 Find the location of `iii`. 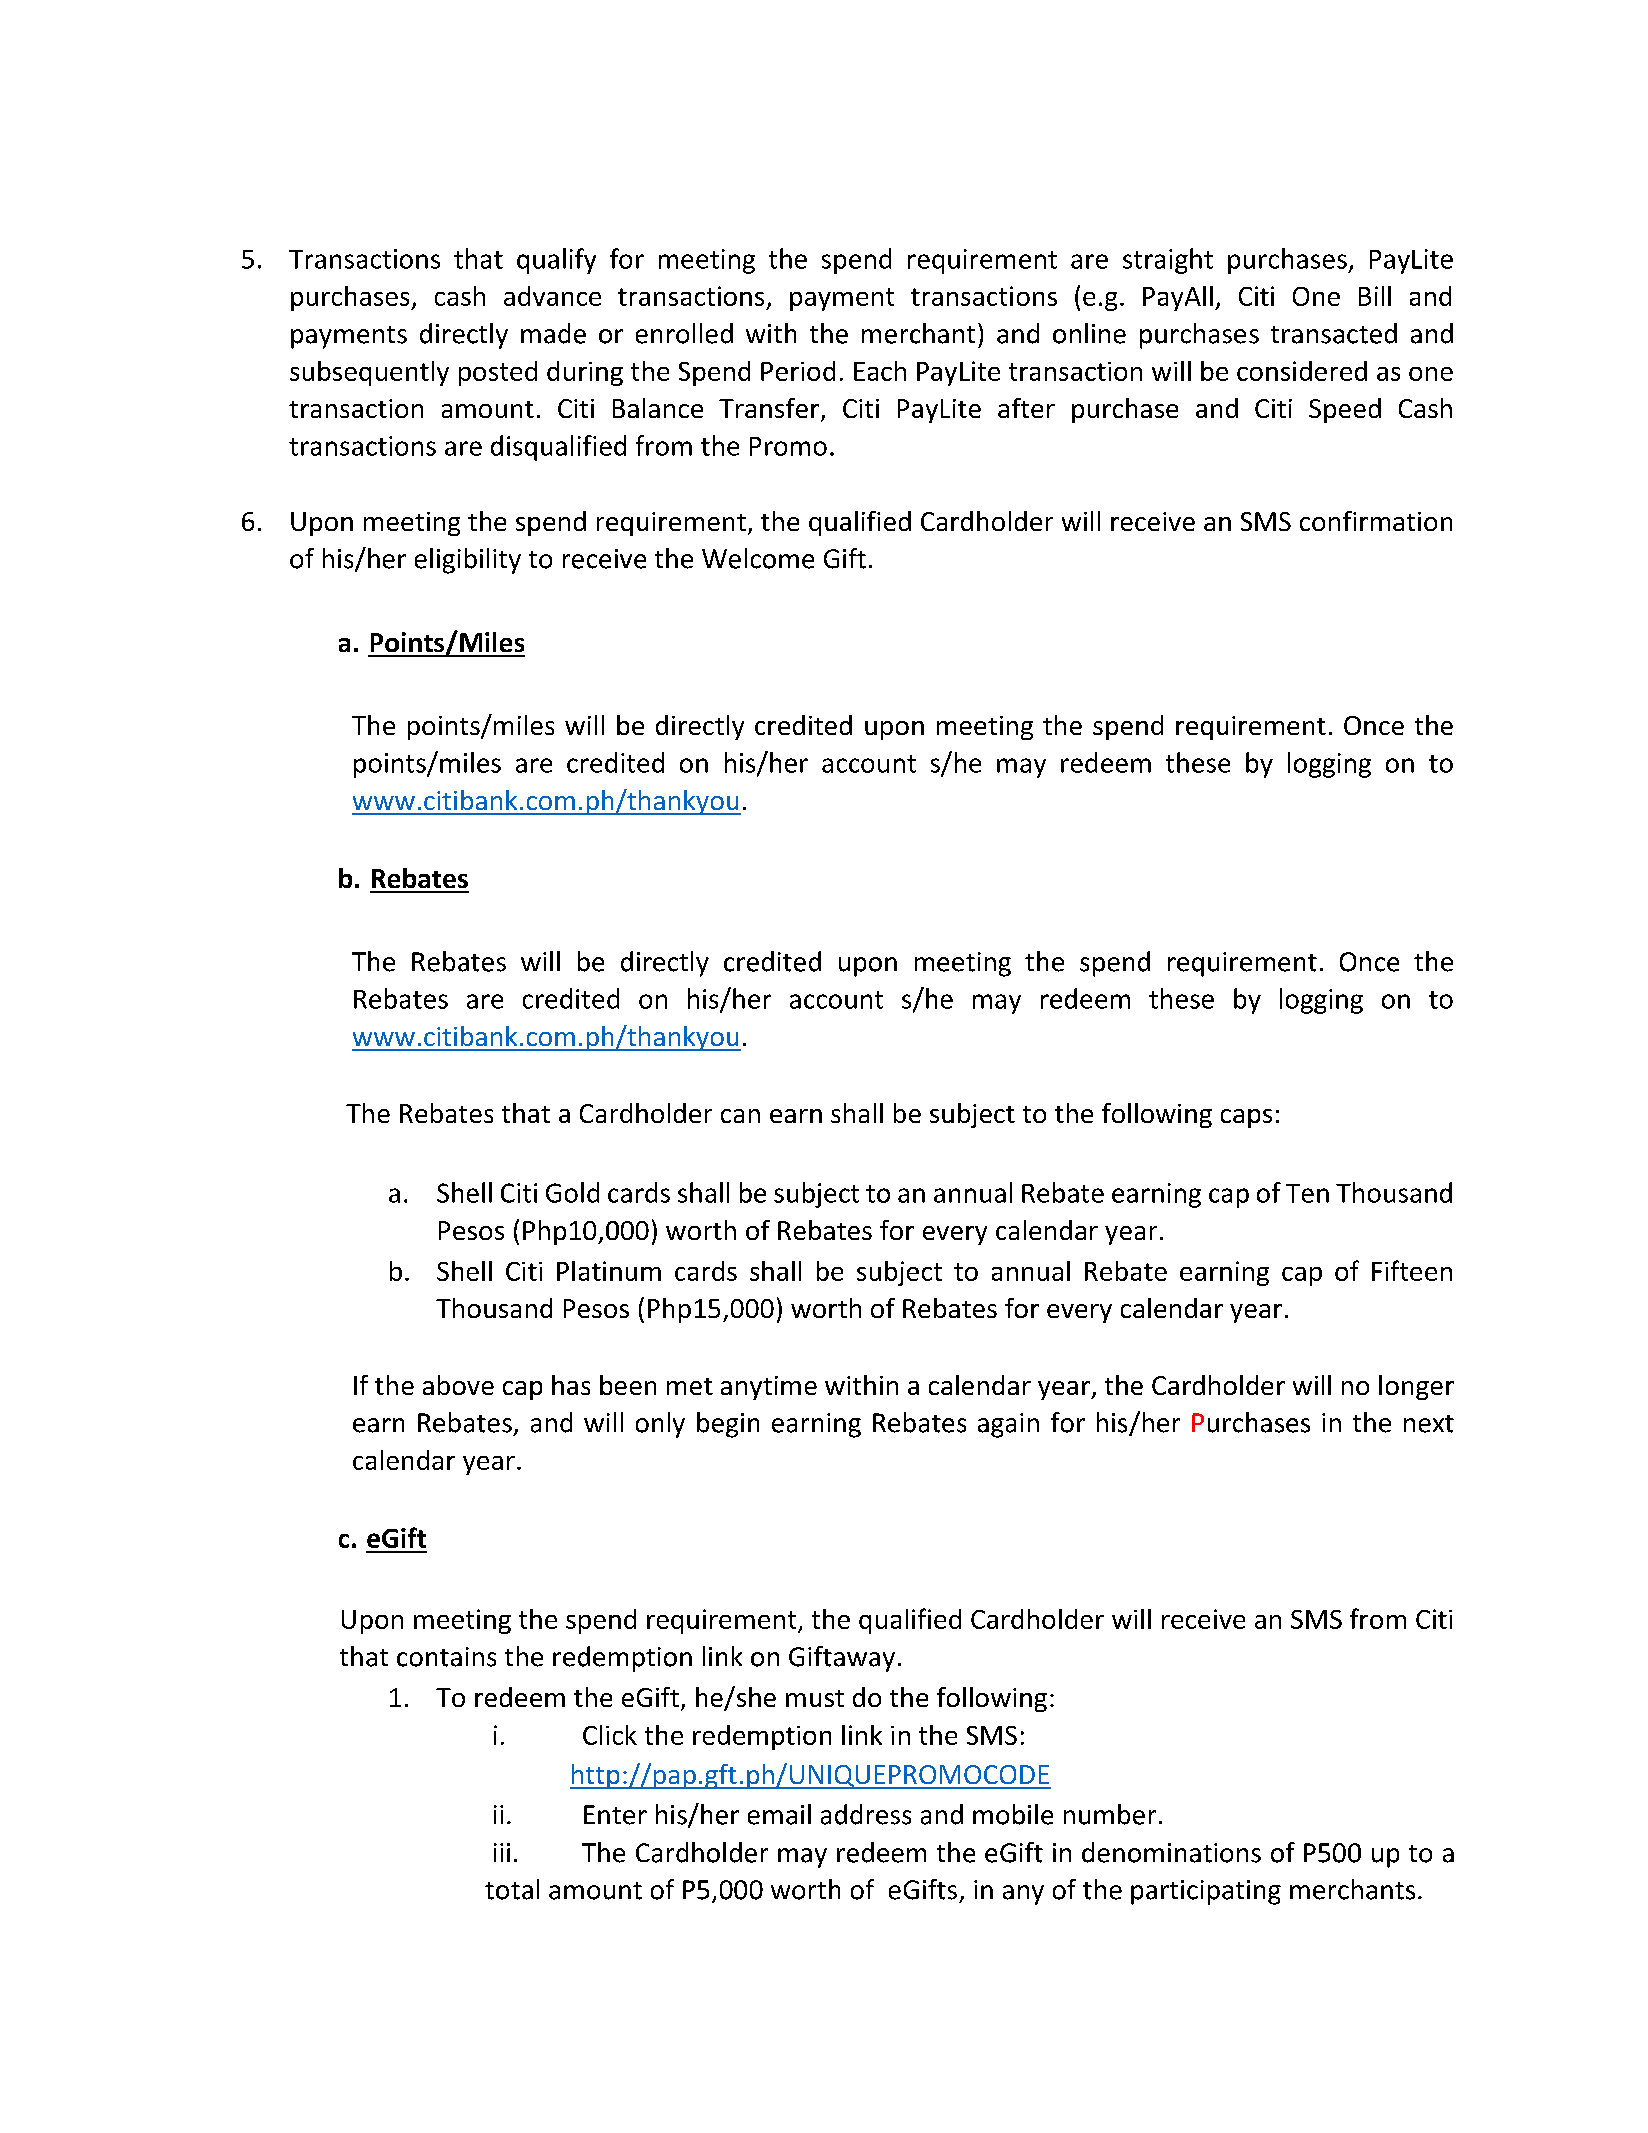

iii is located at coordinates (502, 1852).
